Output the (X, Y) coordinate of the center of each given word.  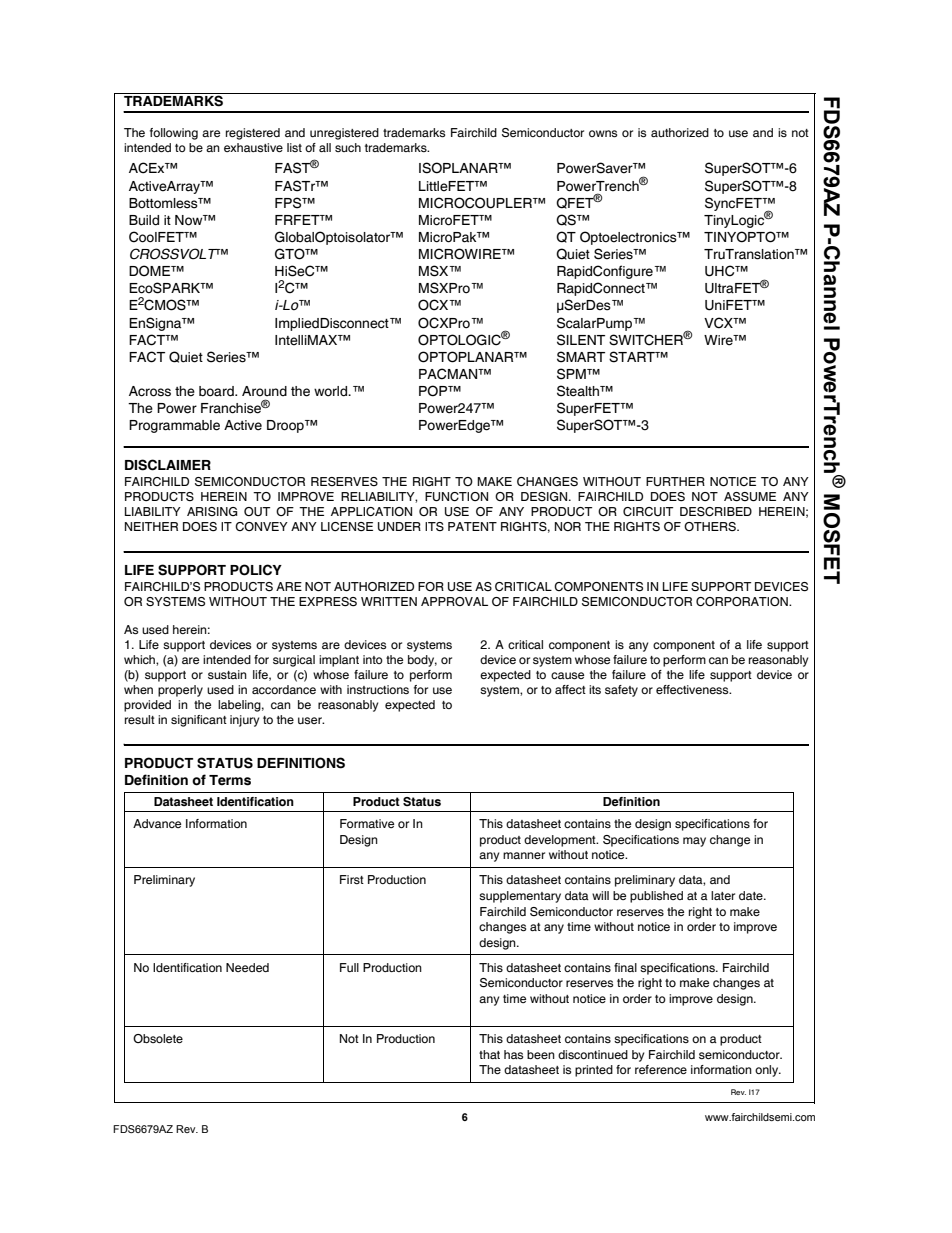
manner (524, 855)
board (217, 391)
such (348, 147)
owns (603, 134)
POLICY (256, 570)
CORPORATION (743, 601)
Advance (157, 823)
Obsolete (158, 1038)
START (633, 357)
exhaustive (253, 148)
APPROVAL (454, 601)
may (694, 842)
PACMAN (449, 374)
